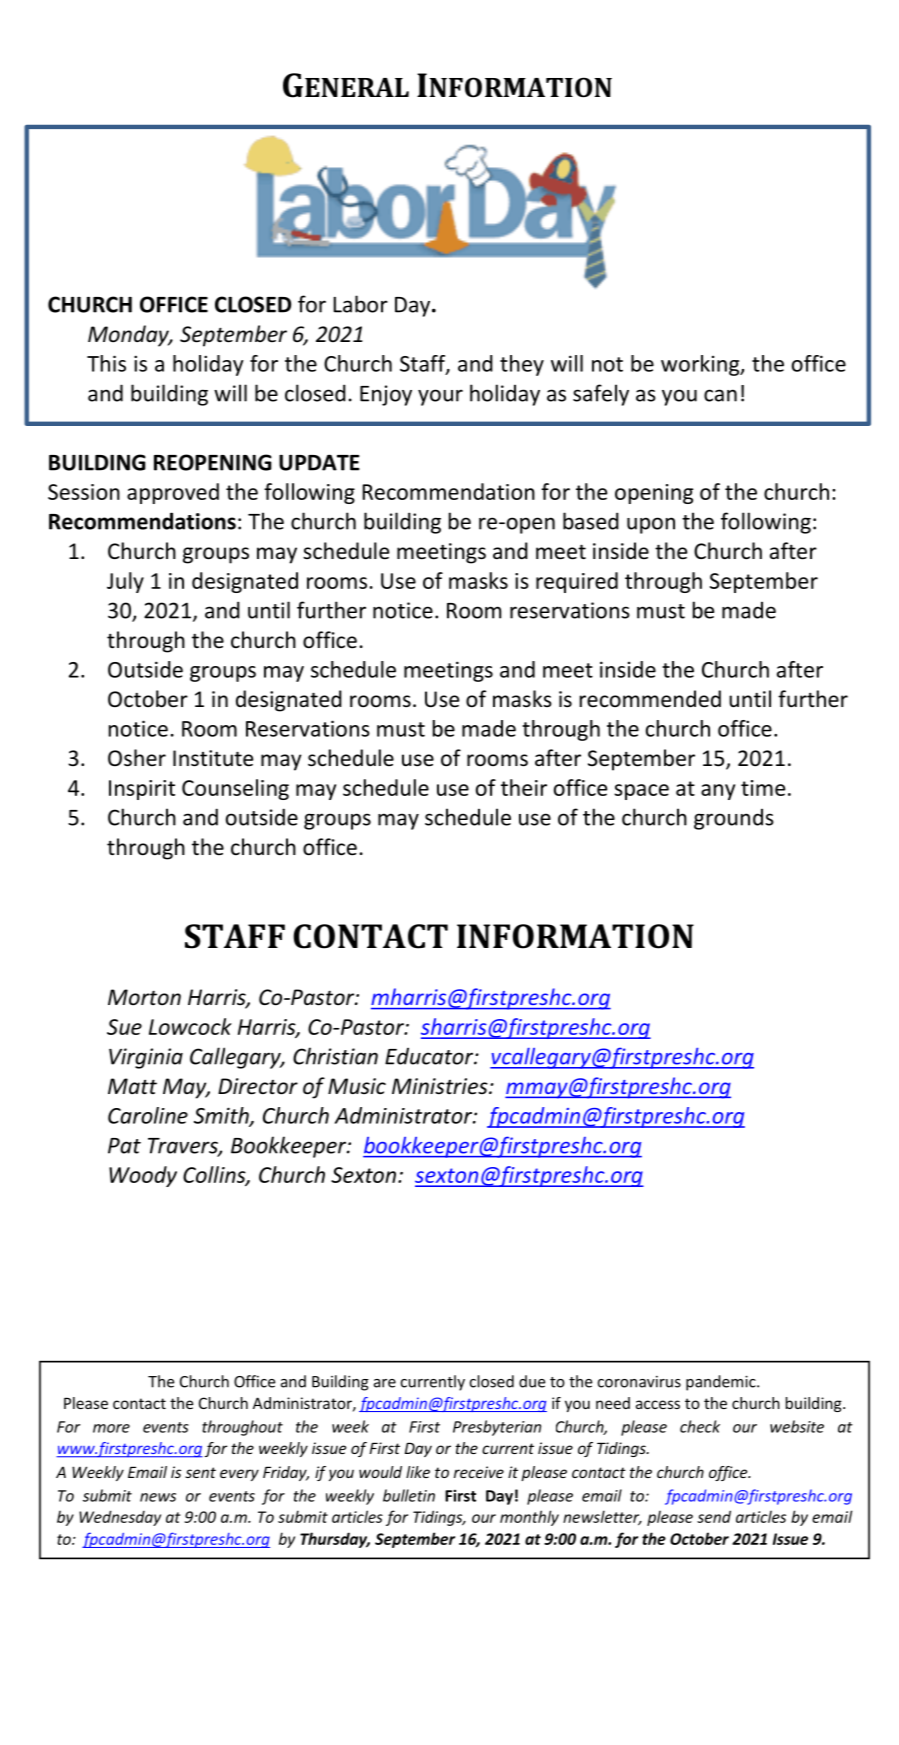 This document has height=1745, width=899. What do you see at coordinates (714, 1516) in the document?
I see `send` at bounding box center [714, 1516].
